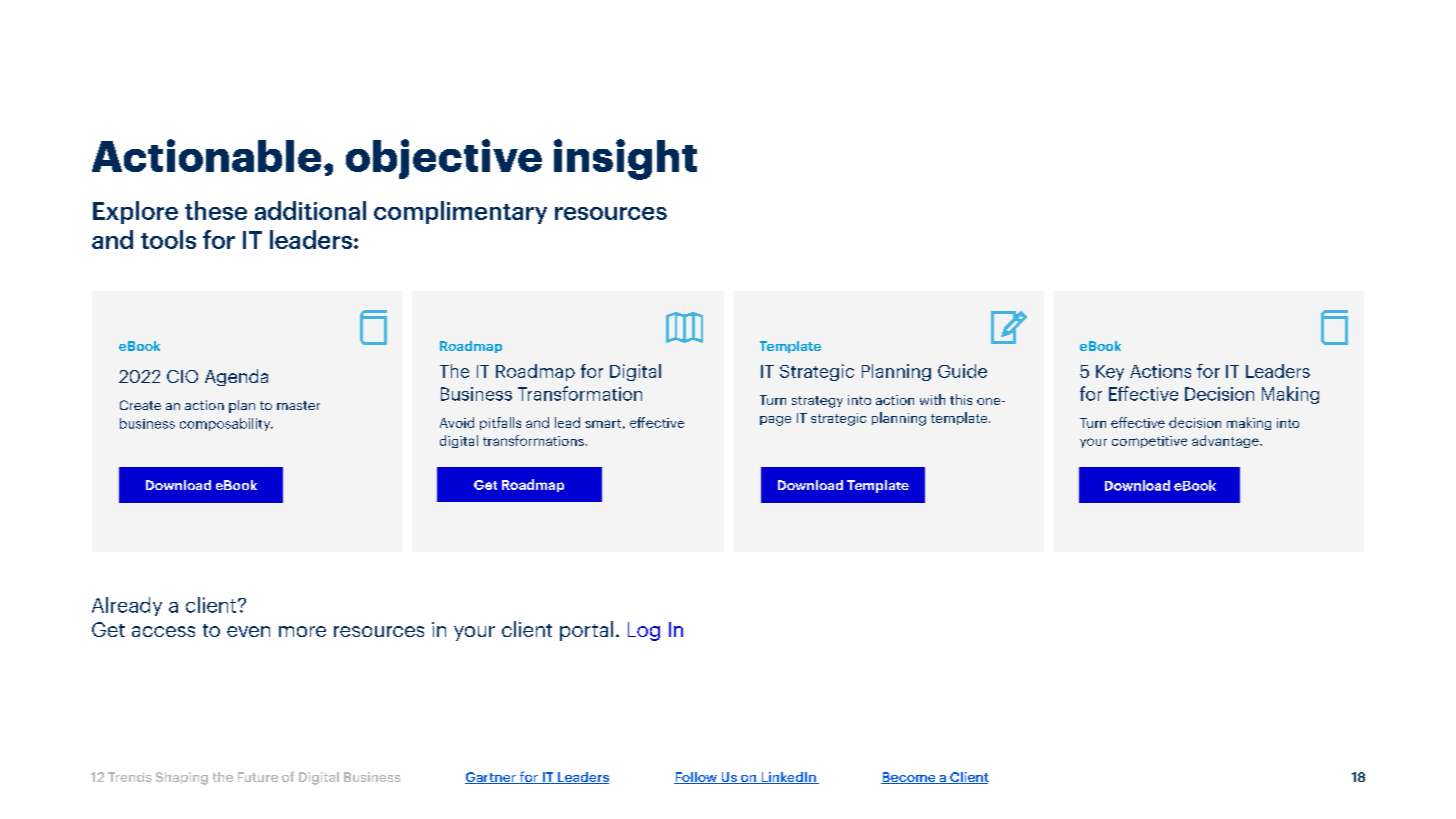  Describe the element at coordinates (817, 402) in the image. I see `strategy` at that location.
